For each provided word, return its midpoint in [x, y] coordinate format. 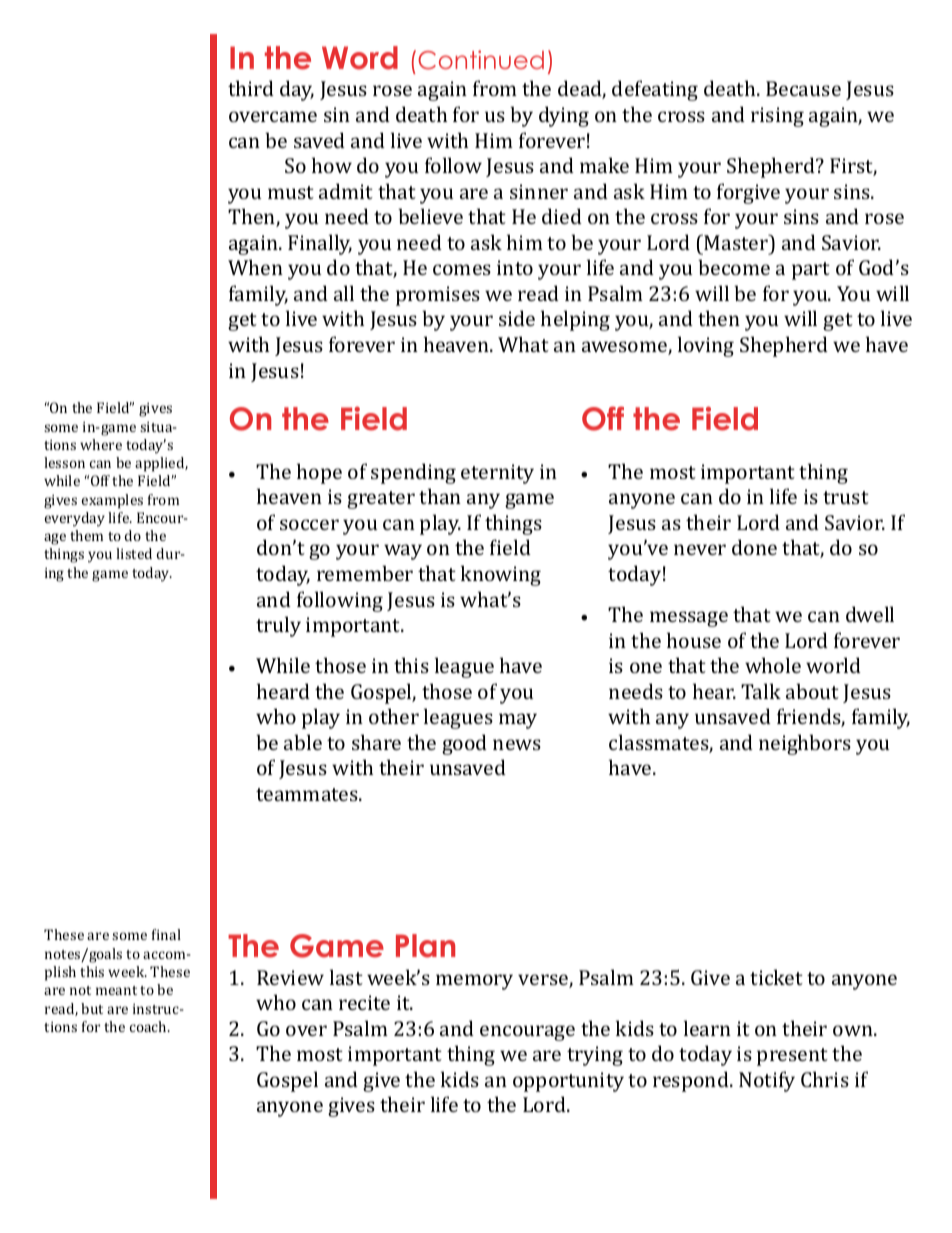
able [303, 742]
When [255, 267]
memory [474, 982]
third [251, 88]
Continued [481, 60]
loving [706, 346]
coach [149, 1026]
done [754, 547]
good [464, 744]
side [517, 318]
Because [803, 88]
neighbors [805, 744]
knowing [501, 575]
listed [134, 553]
